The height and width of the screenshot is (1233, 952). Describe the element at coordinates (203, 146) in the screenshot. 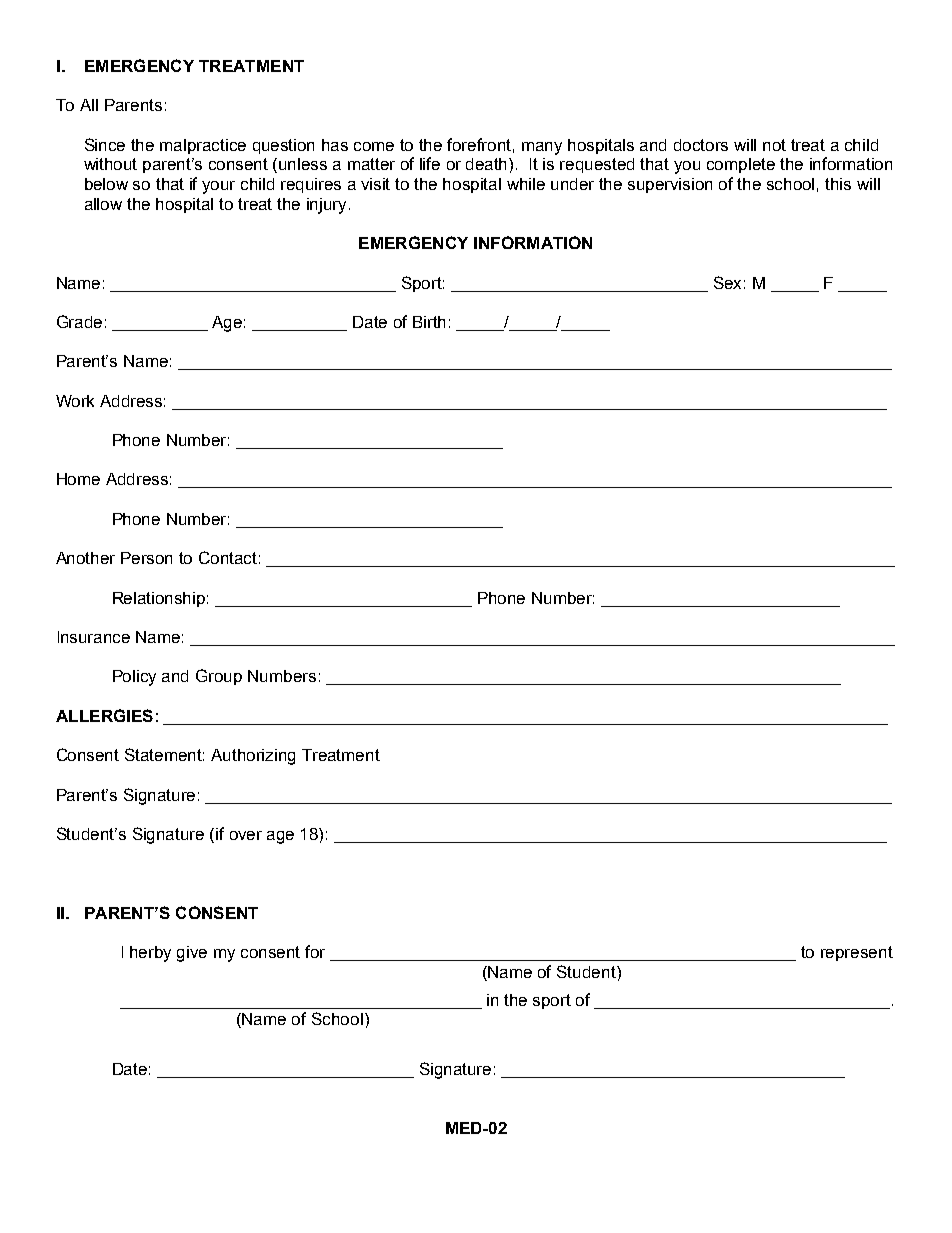

I see `malpractice` at that location.
